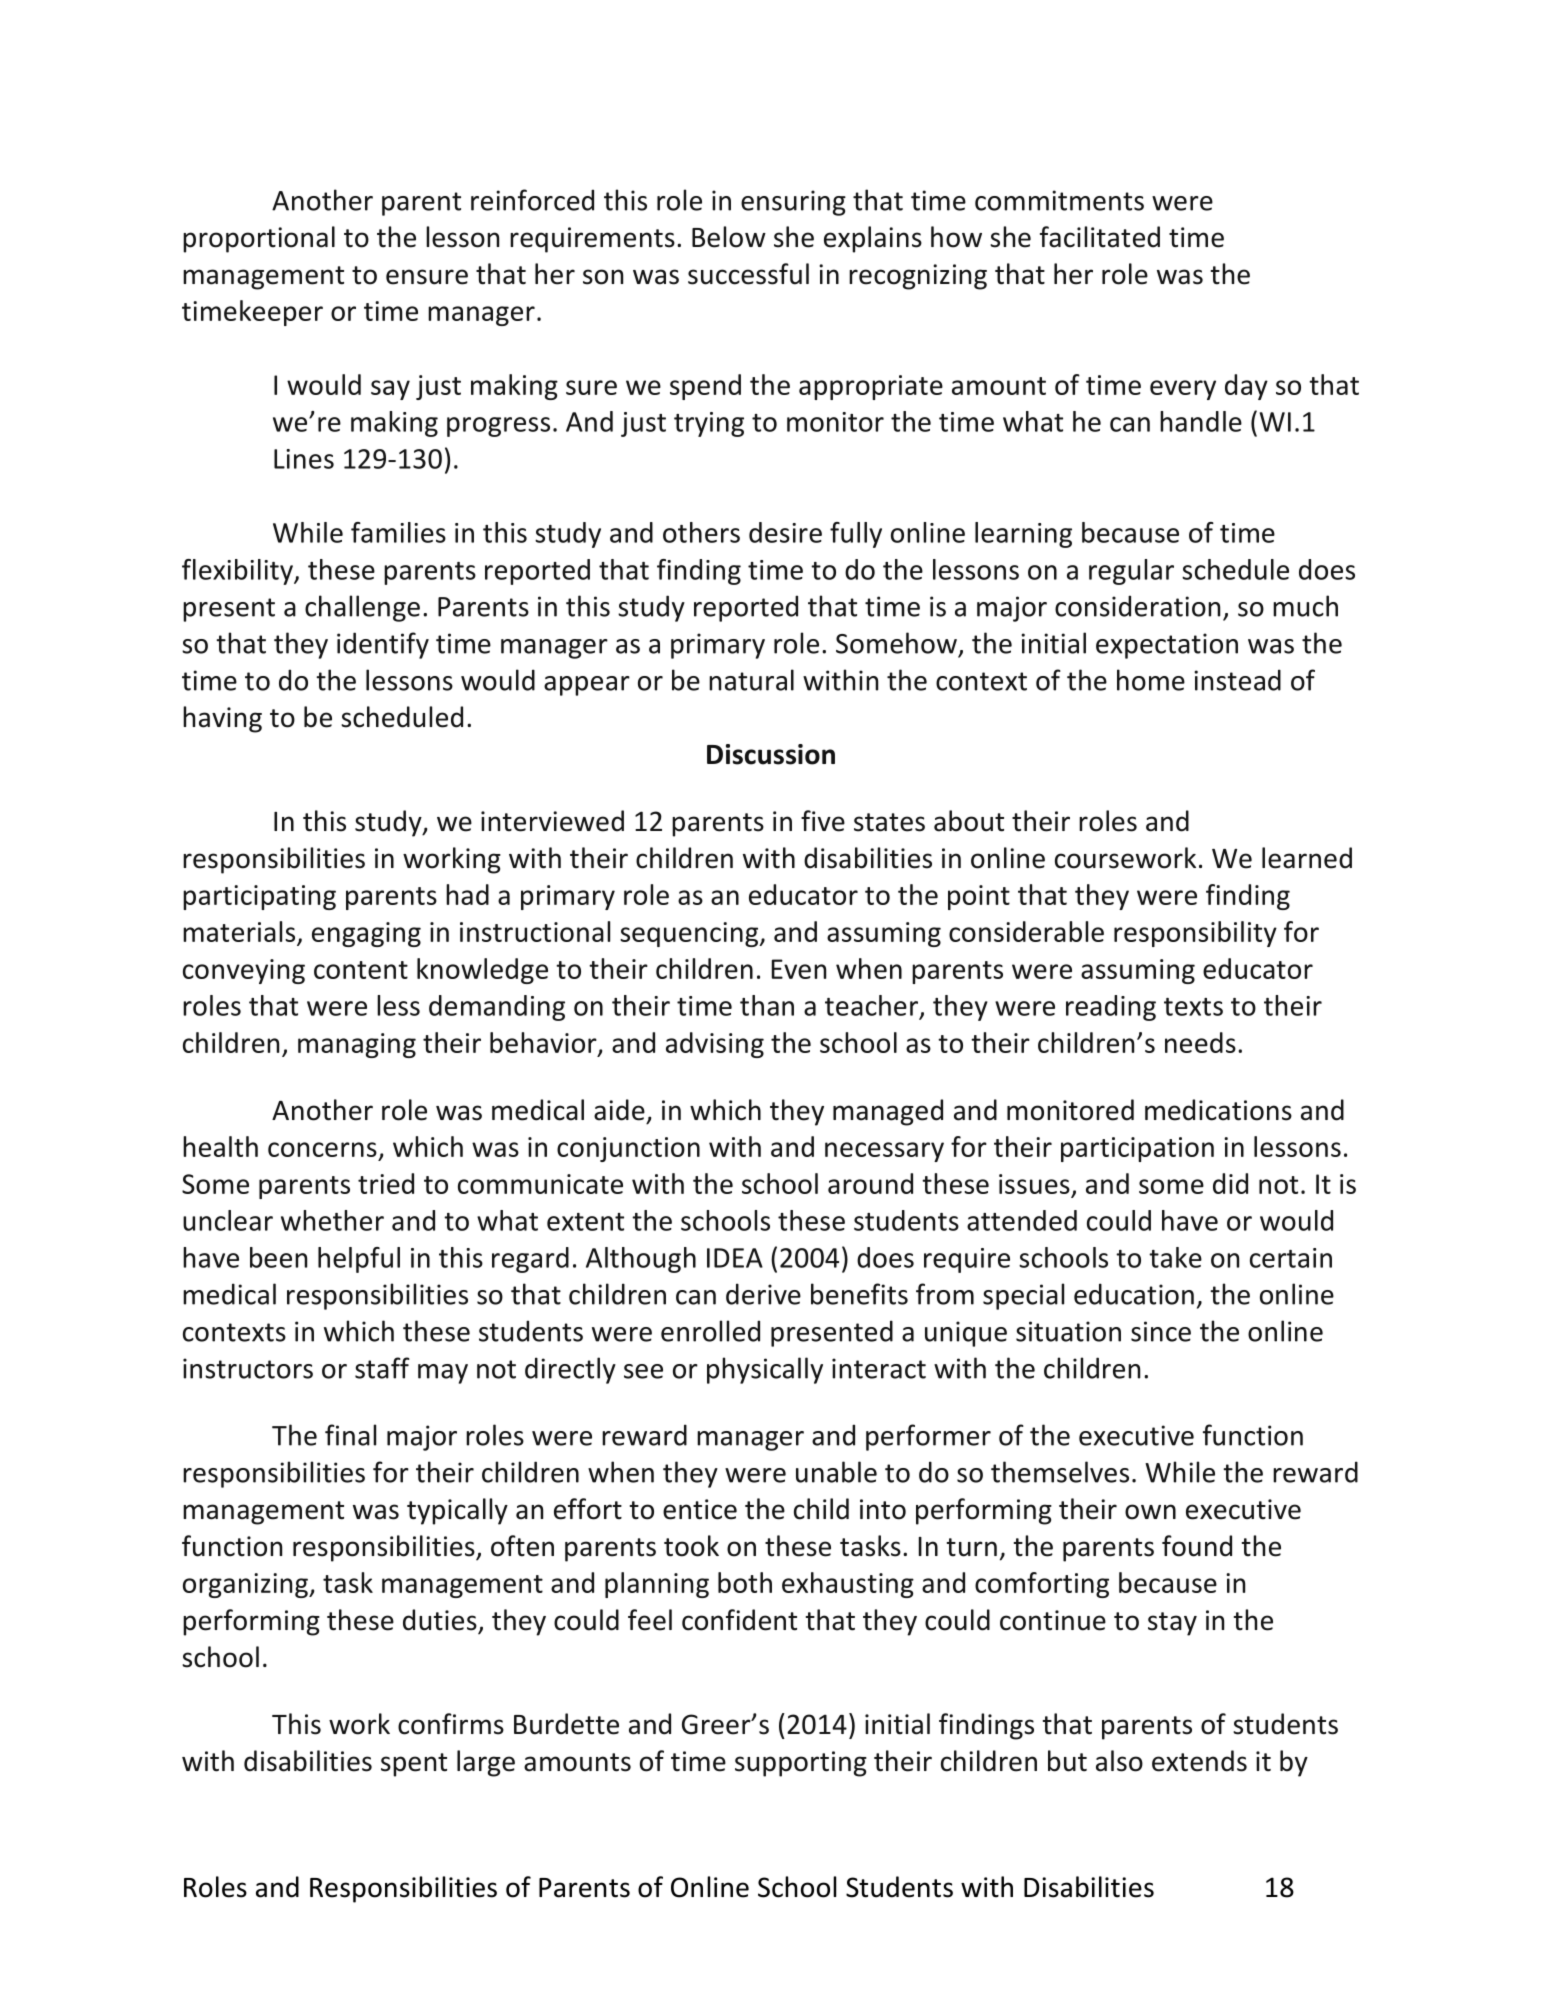 The height and width of the screenshot is (1996, 1542). What do you see at coordinates (259, 239) in the screenshot?
I see `proportional` at bounding box center [259, 239].
